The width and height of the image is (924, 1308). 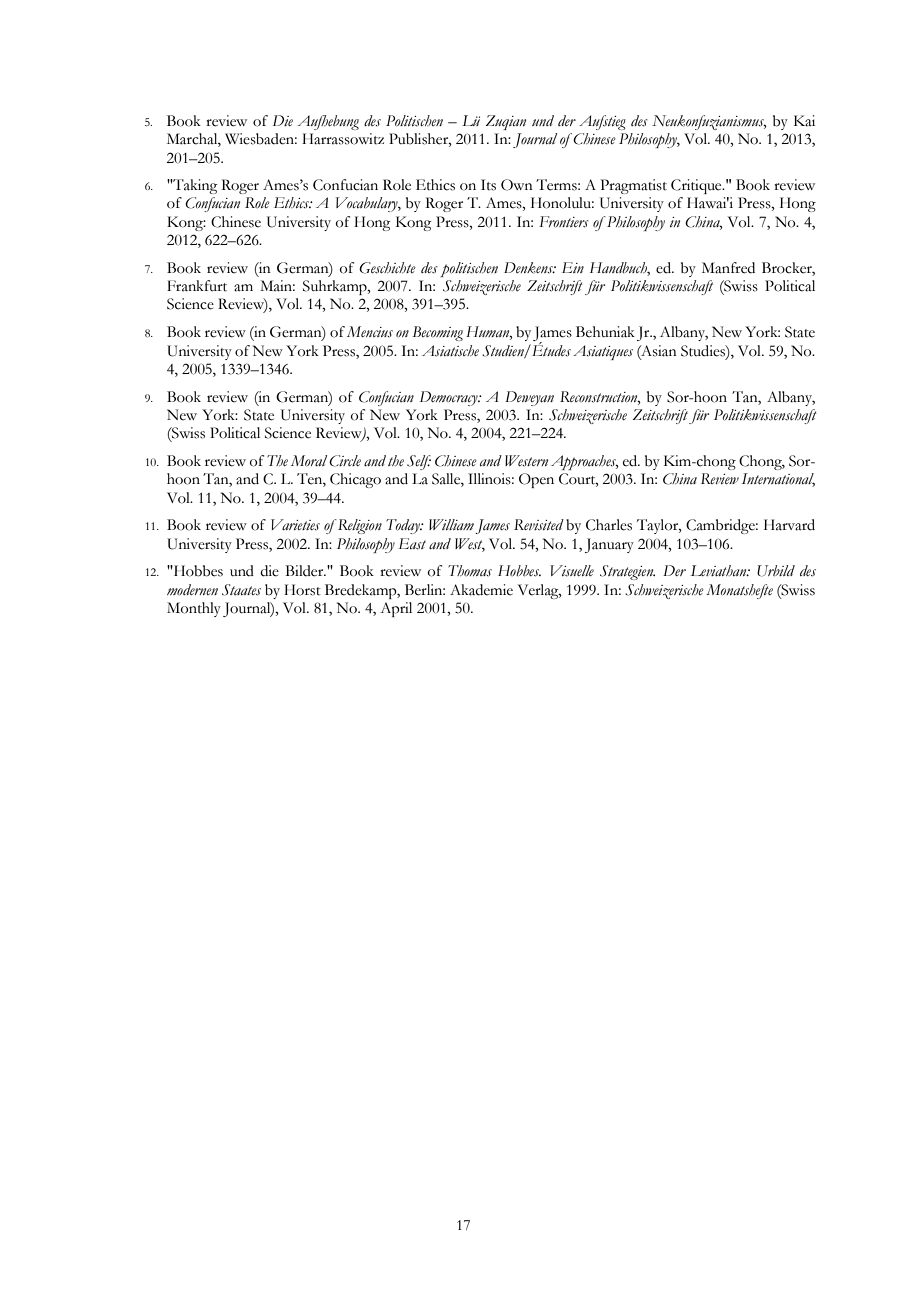 I want to click on Frontiers, so click(x=564, y=222).
